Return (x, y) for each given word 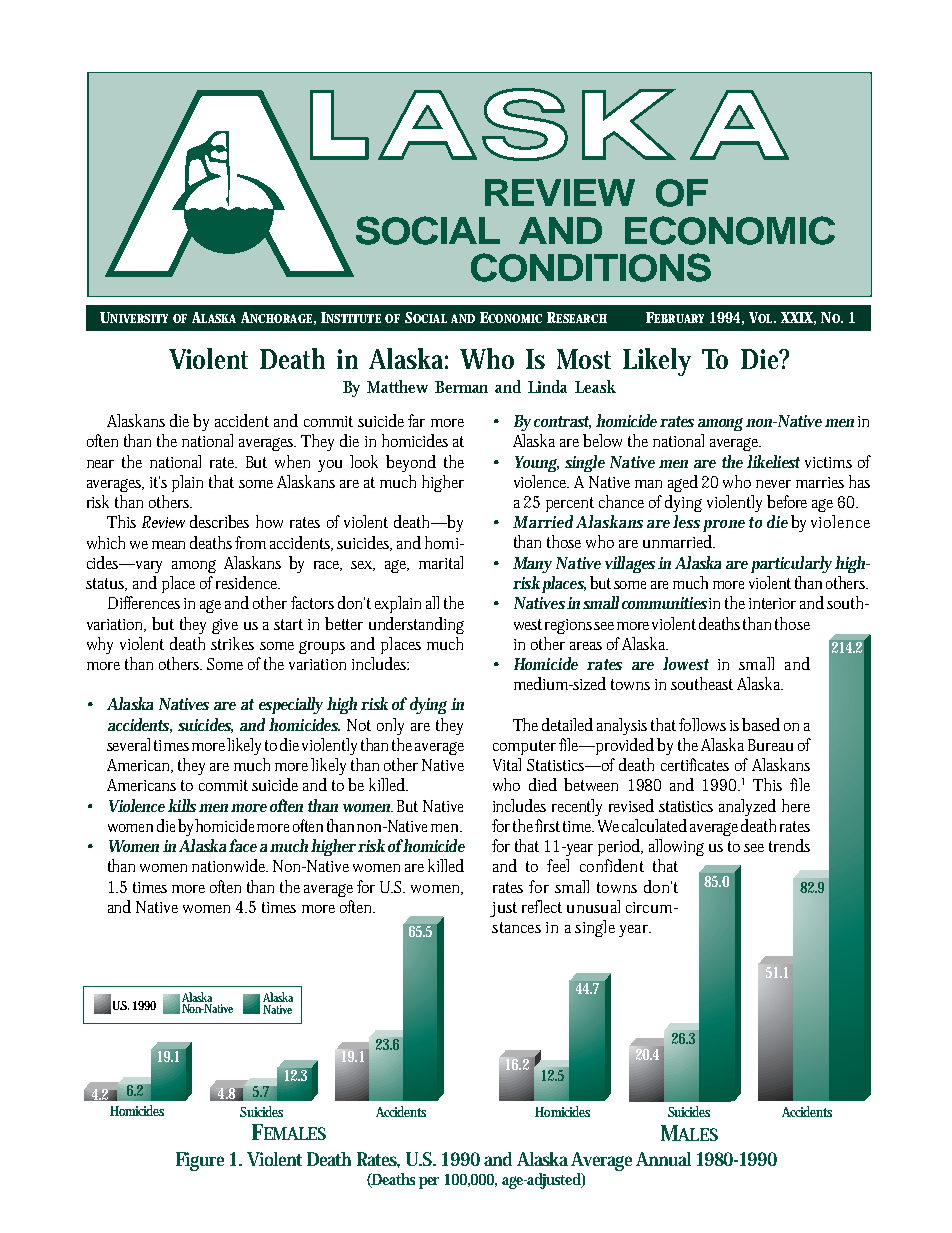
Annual (663, 1159)
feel (558, 865)
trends (789, 845)
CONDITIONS (591, 267)
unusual (593, 906)
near (100, 464)
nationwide (230, 865)
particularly (791, 564)
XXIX (798, 318)
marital (441, 562)
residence (248, 582)
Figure (200, 1161)
